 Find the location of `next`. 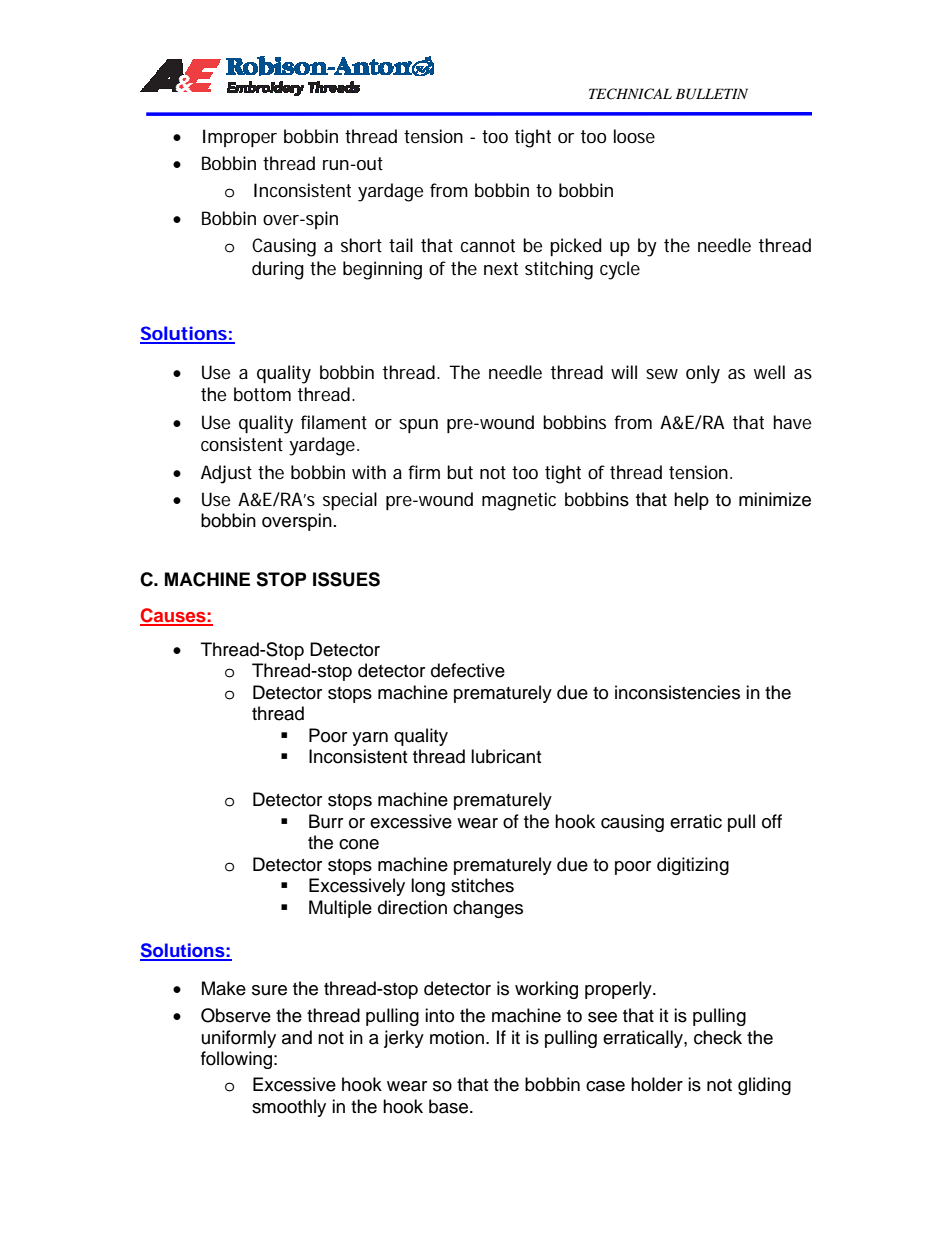

next is located at coordinates (501, 269).
